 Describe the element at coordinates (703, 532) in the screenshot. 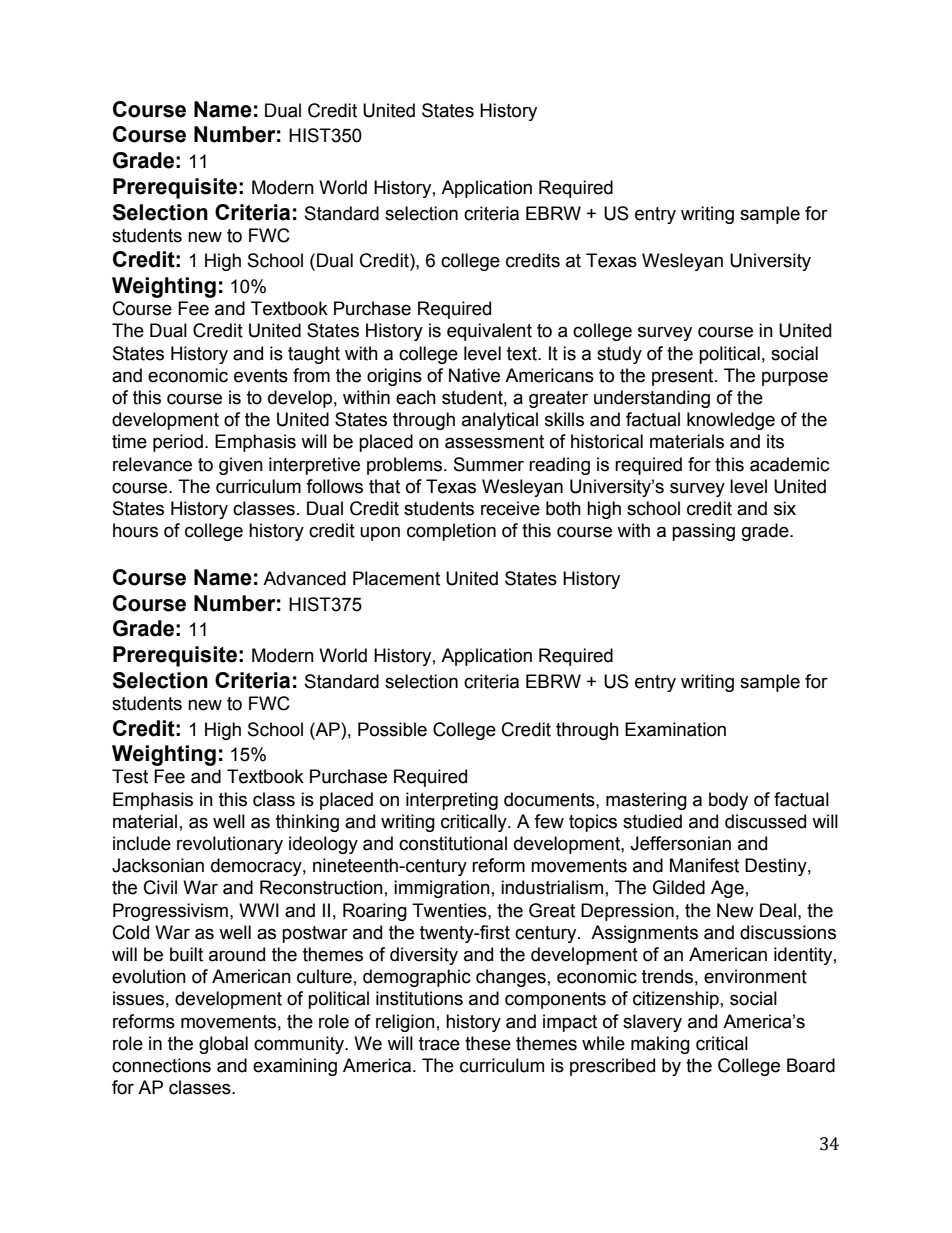

I see `passing` at that location.
